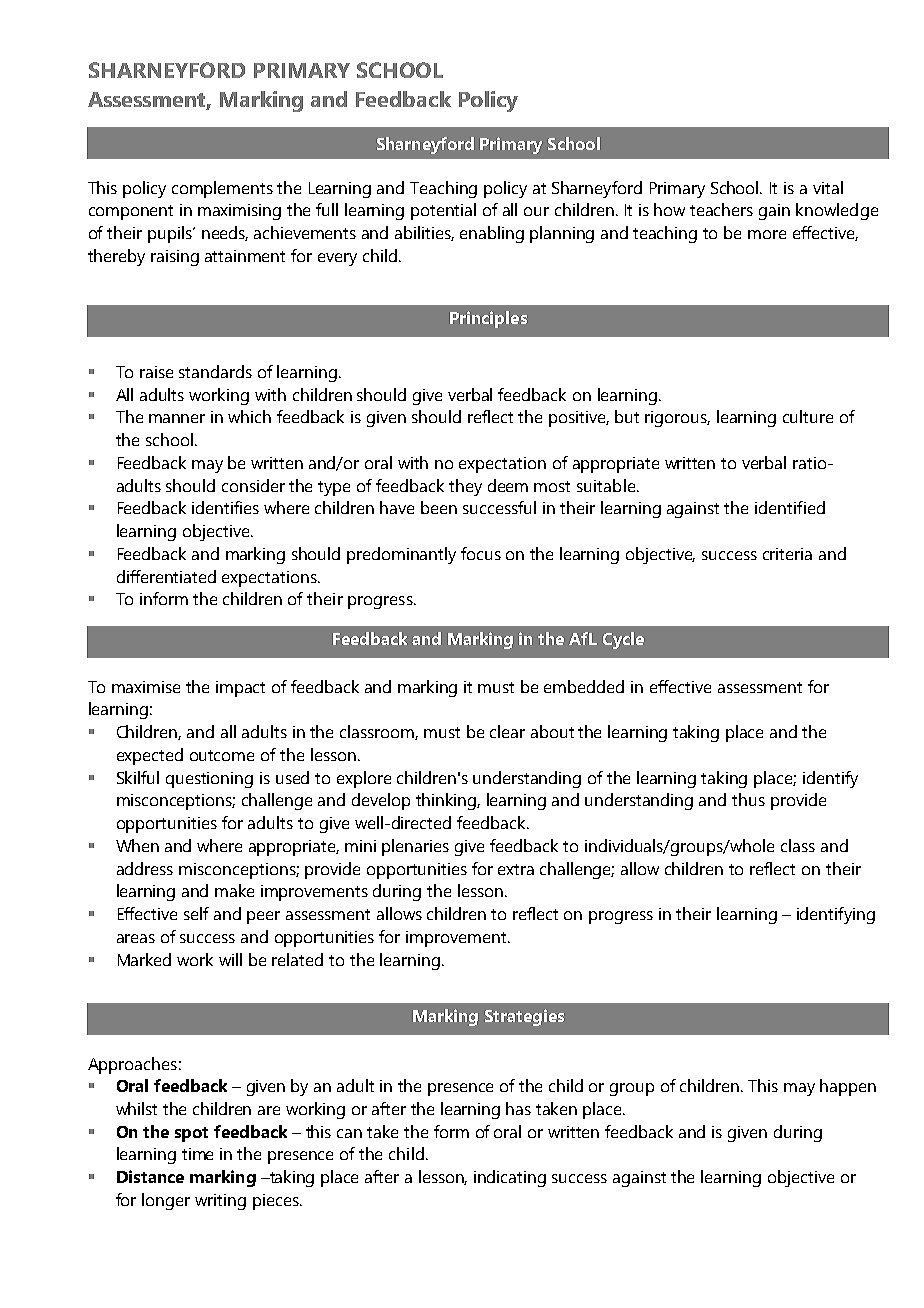 This screenshot has height=1308, width=924. What do you see at coordinates (225, 233) in the screenshot?
I see `needs` at bounding box center [225, 233].
